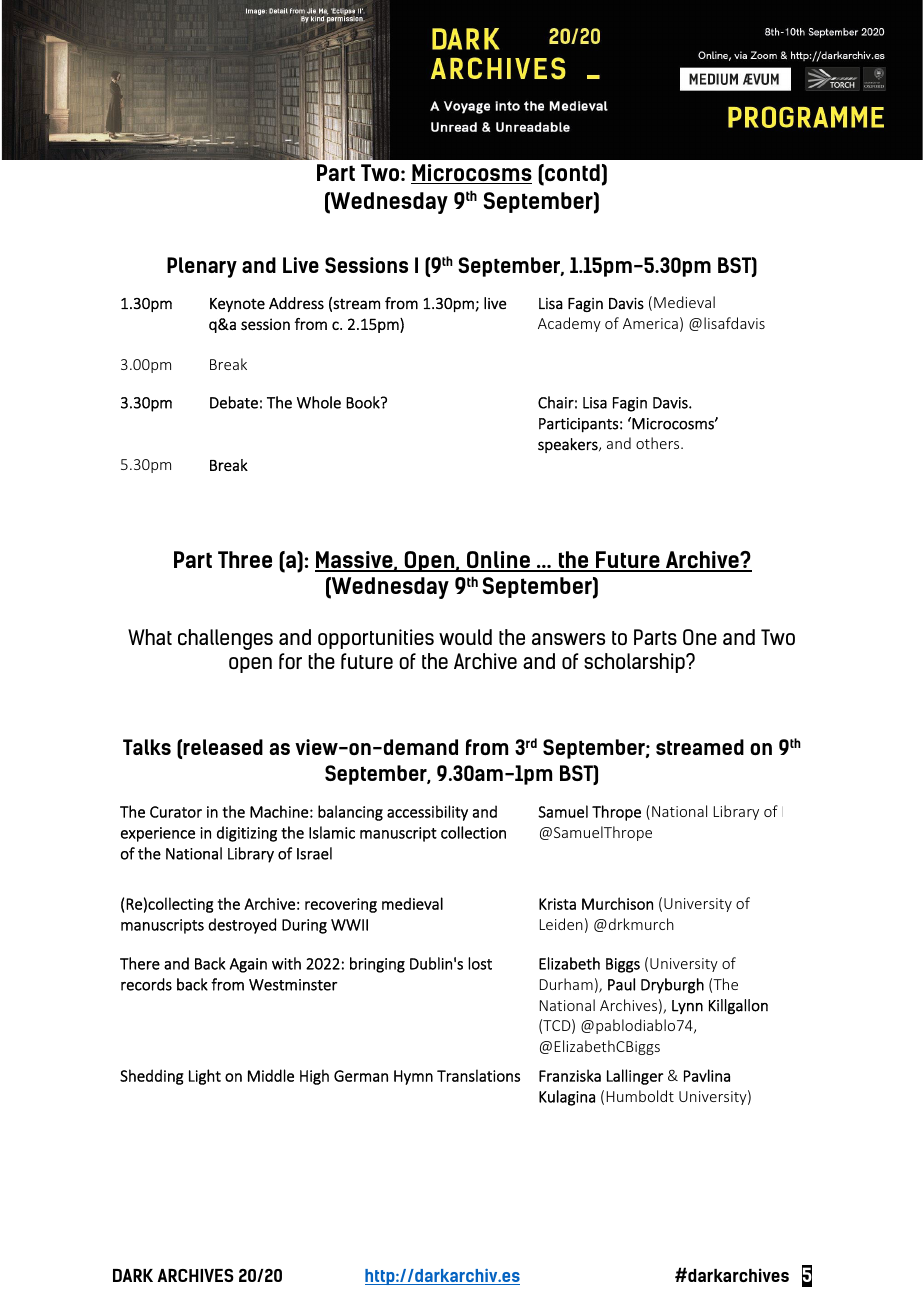 This image has width=924, height=1308. I want to click on Curator, so click(176, 812).
